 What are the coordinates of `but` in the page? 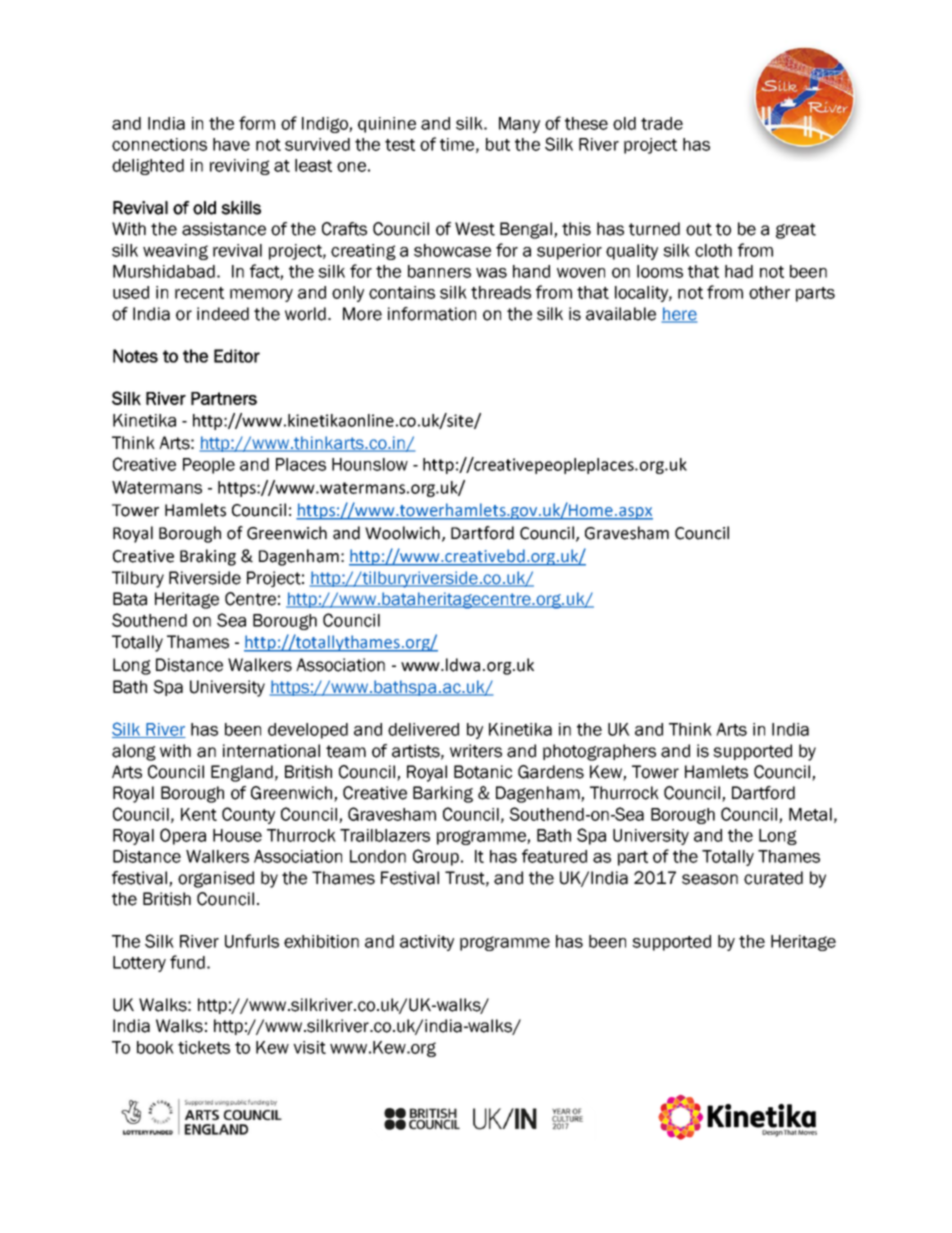 It's located at (498, 144).
